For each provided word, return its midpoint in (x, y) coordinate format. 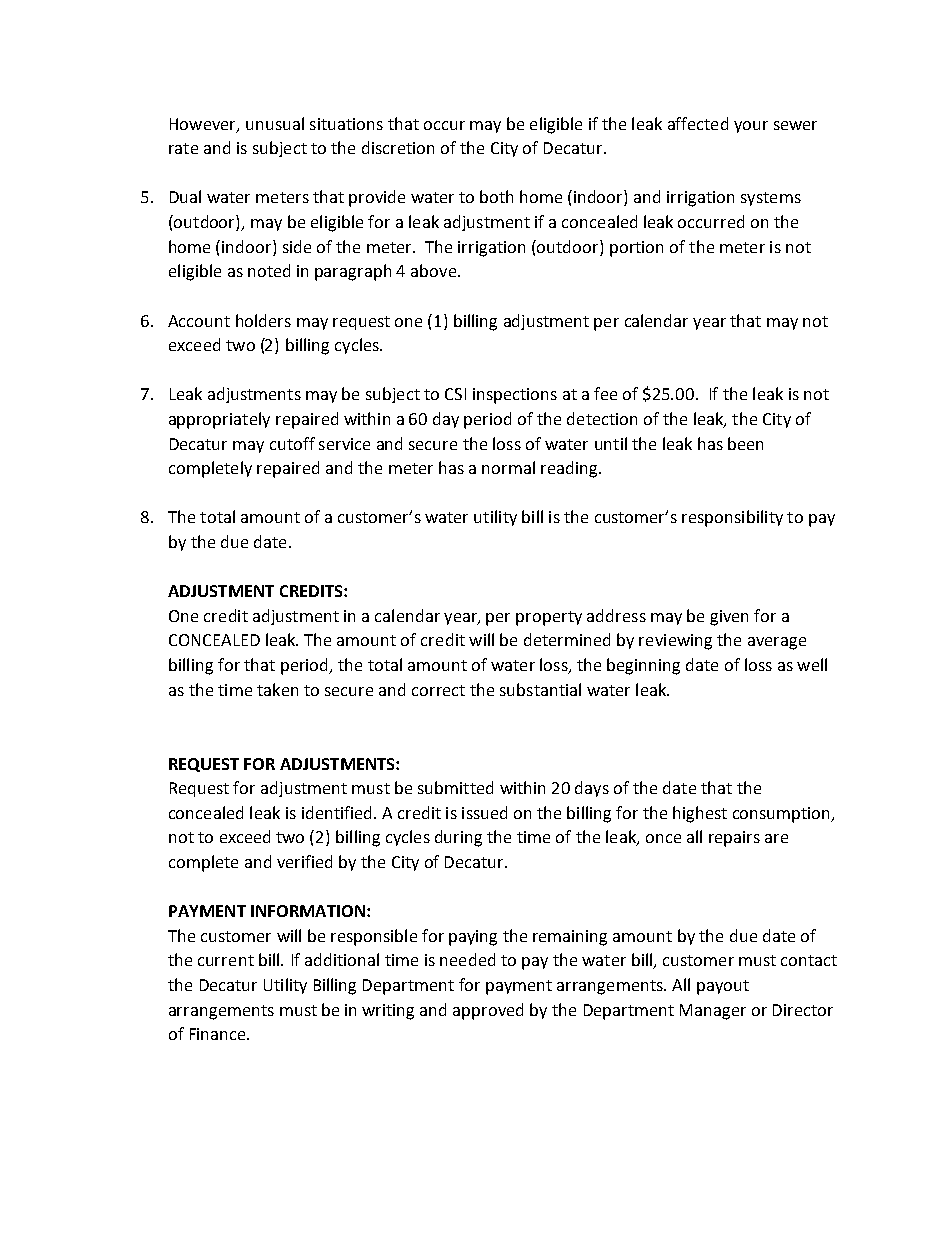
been (745, 443)
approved (488, 1011)
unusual (275, 123)
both (496, 196)
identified (336, 812)
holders (263, 320)
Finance (219, 1034)
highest (700, 814)
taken (277, 689)
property (549, 618)
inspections (515, 396)
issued (484, 812)
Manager (713, 1012)
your (751, 127)
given (729, 618)
